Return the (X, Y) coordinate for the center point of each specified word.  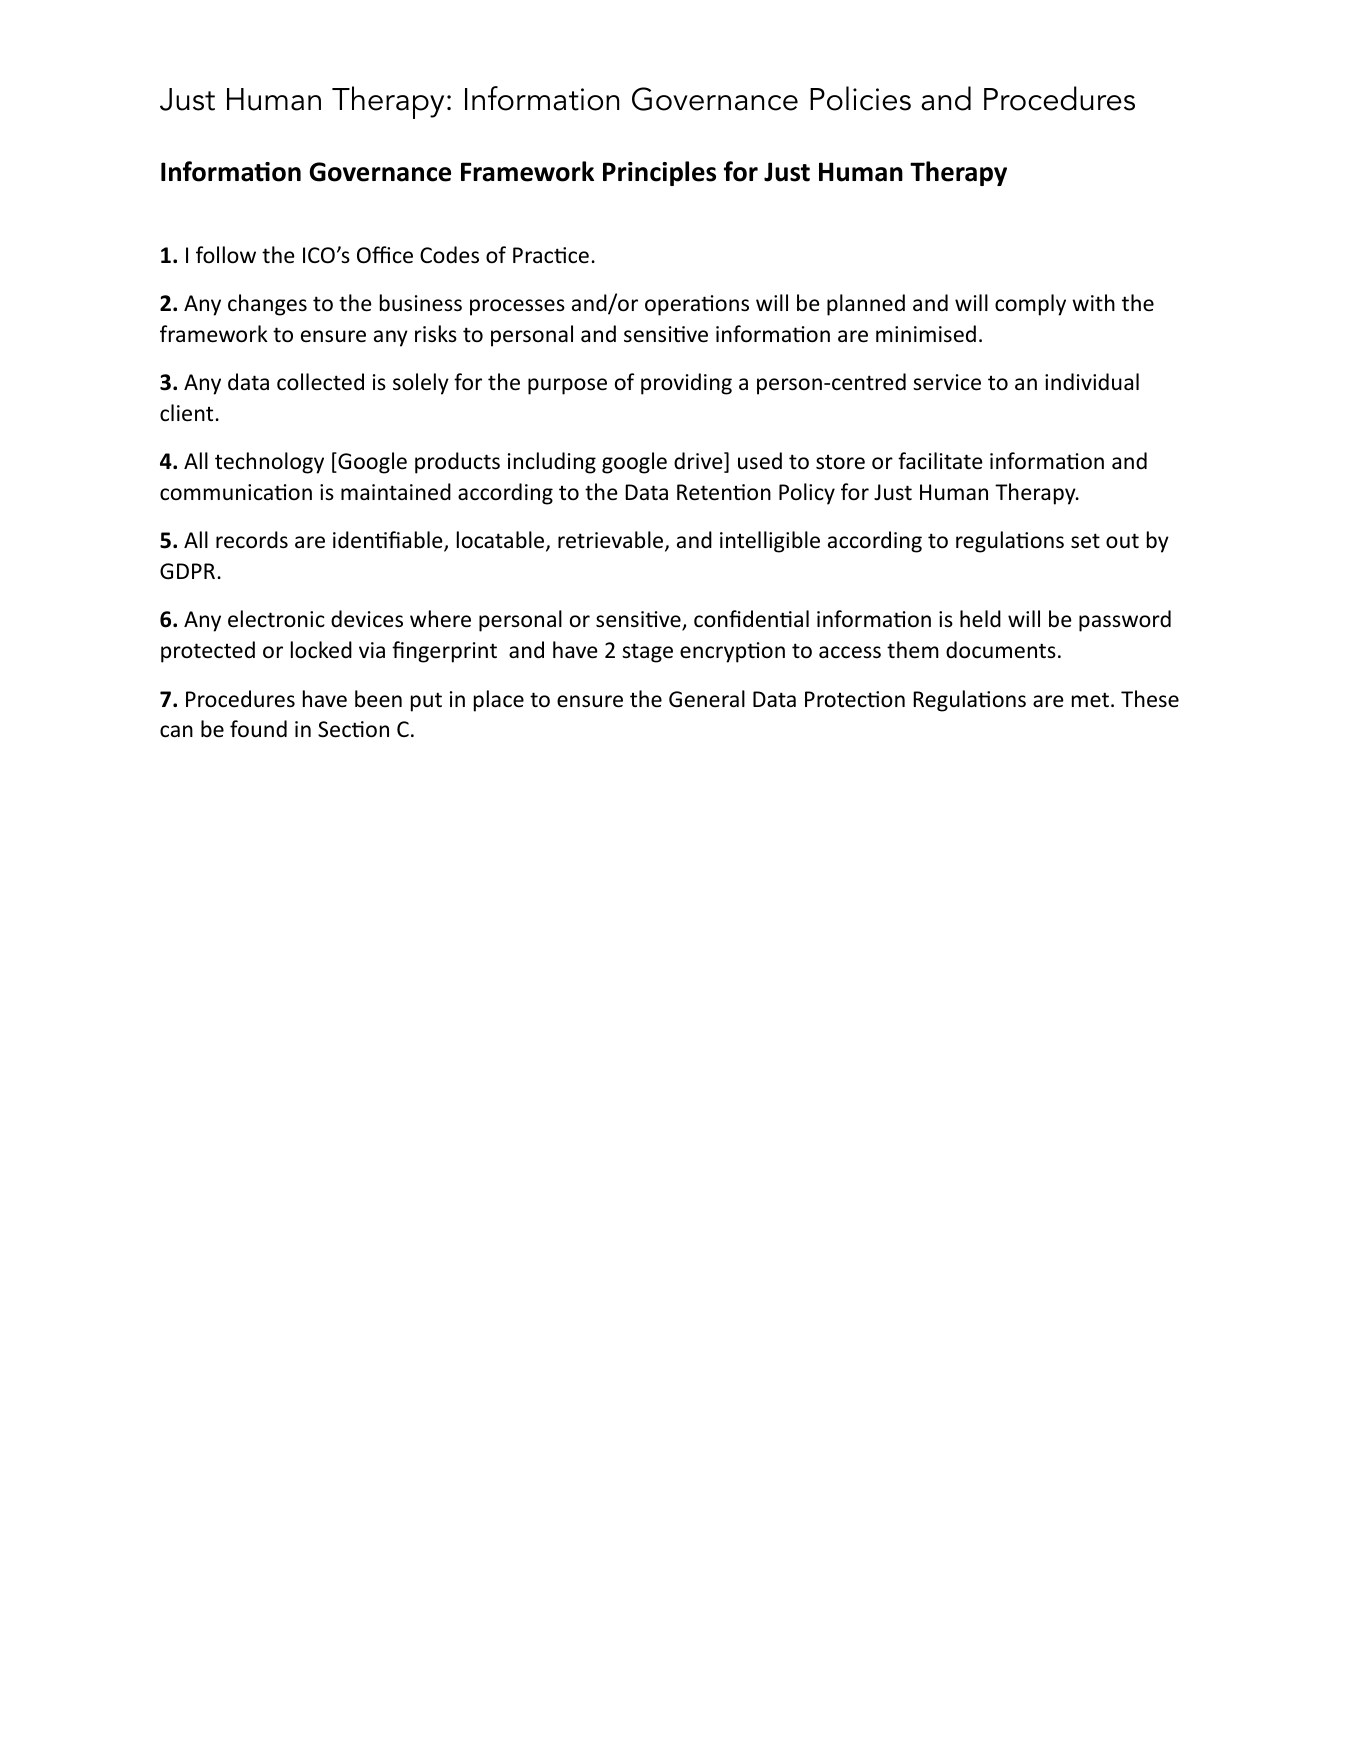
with (1093, 302)
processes (517, 307)
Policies (860, 98)
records (252, 540)
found (258, 729)
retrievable (612, 541)
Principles (659, 173)
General (707, 699)
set (1085, 541)
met (1090, 699)
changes (267, 305)
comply (1030, 305)
